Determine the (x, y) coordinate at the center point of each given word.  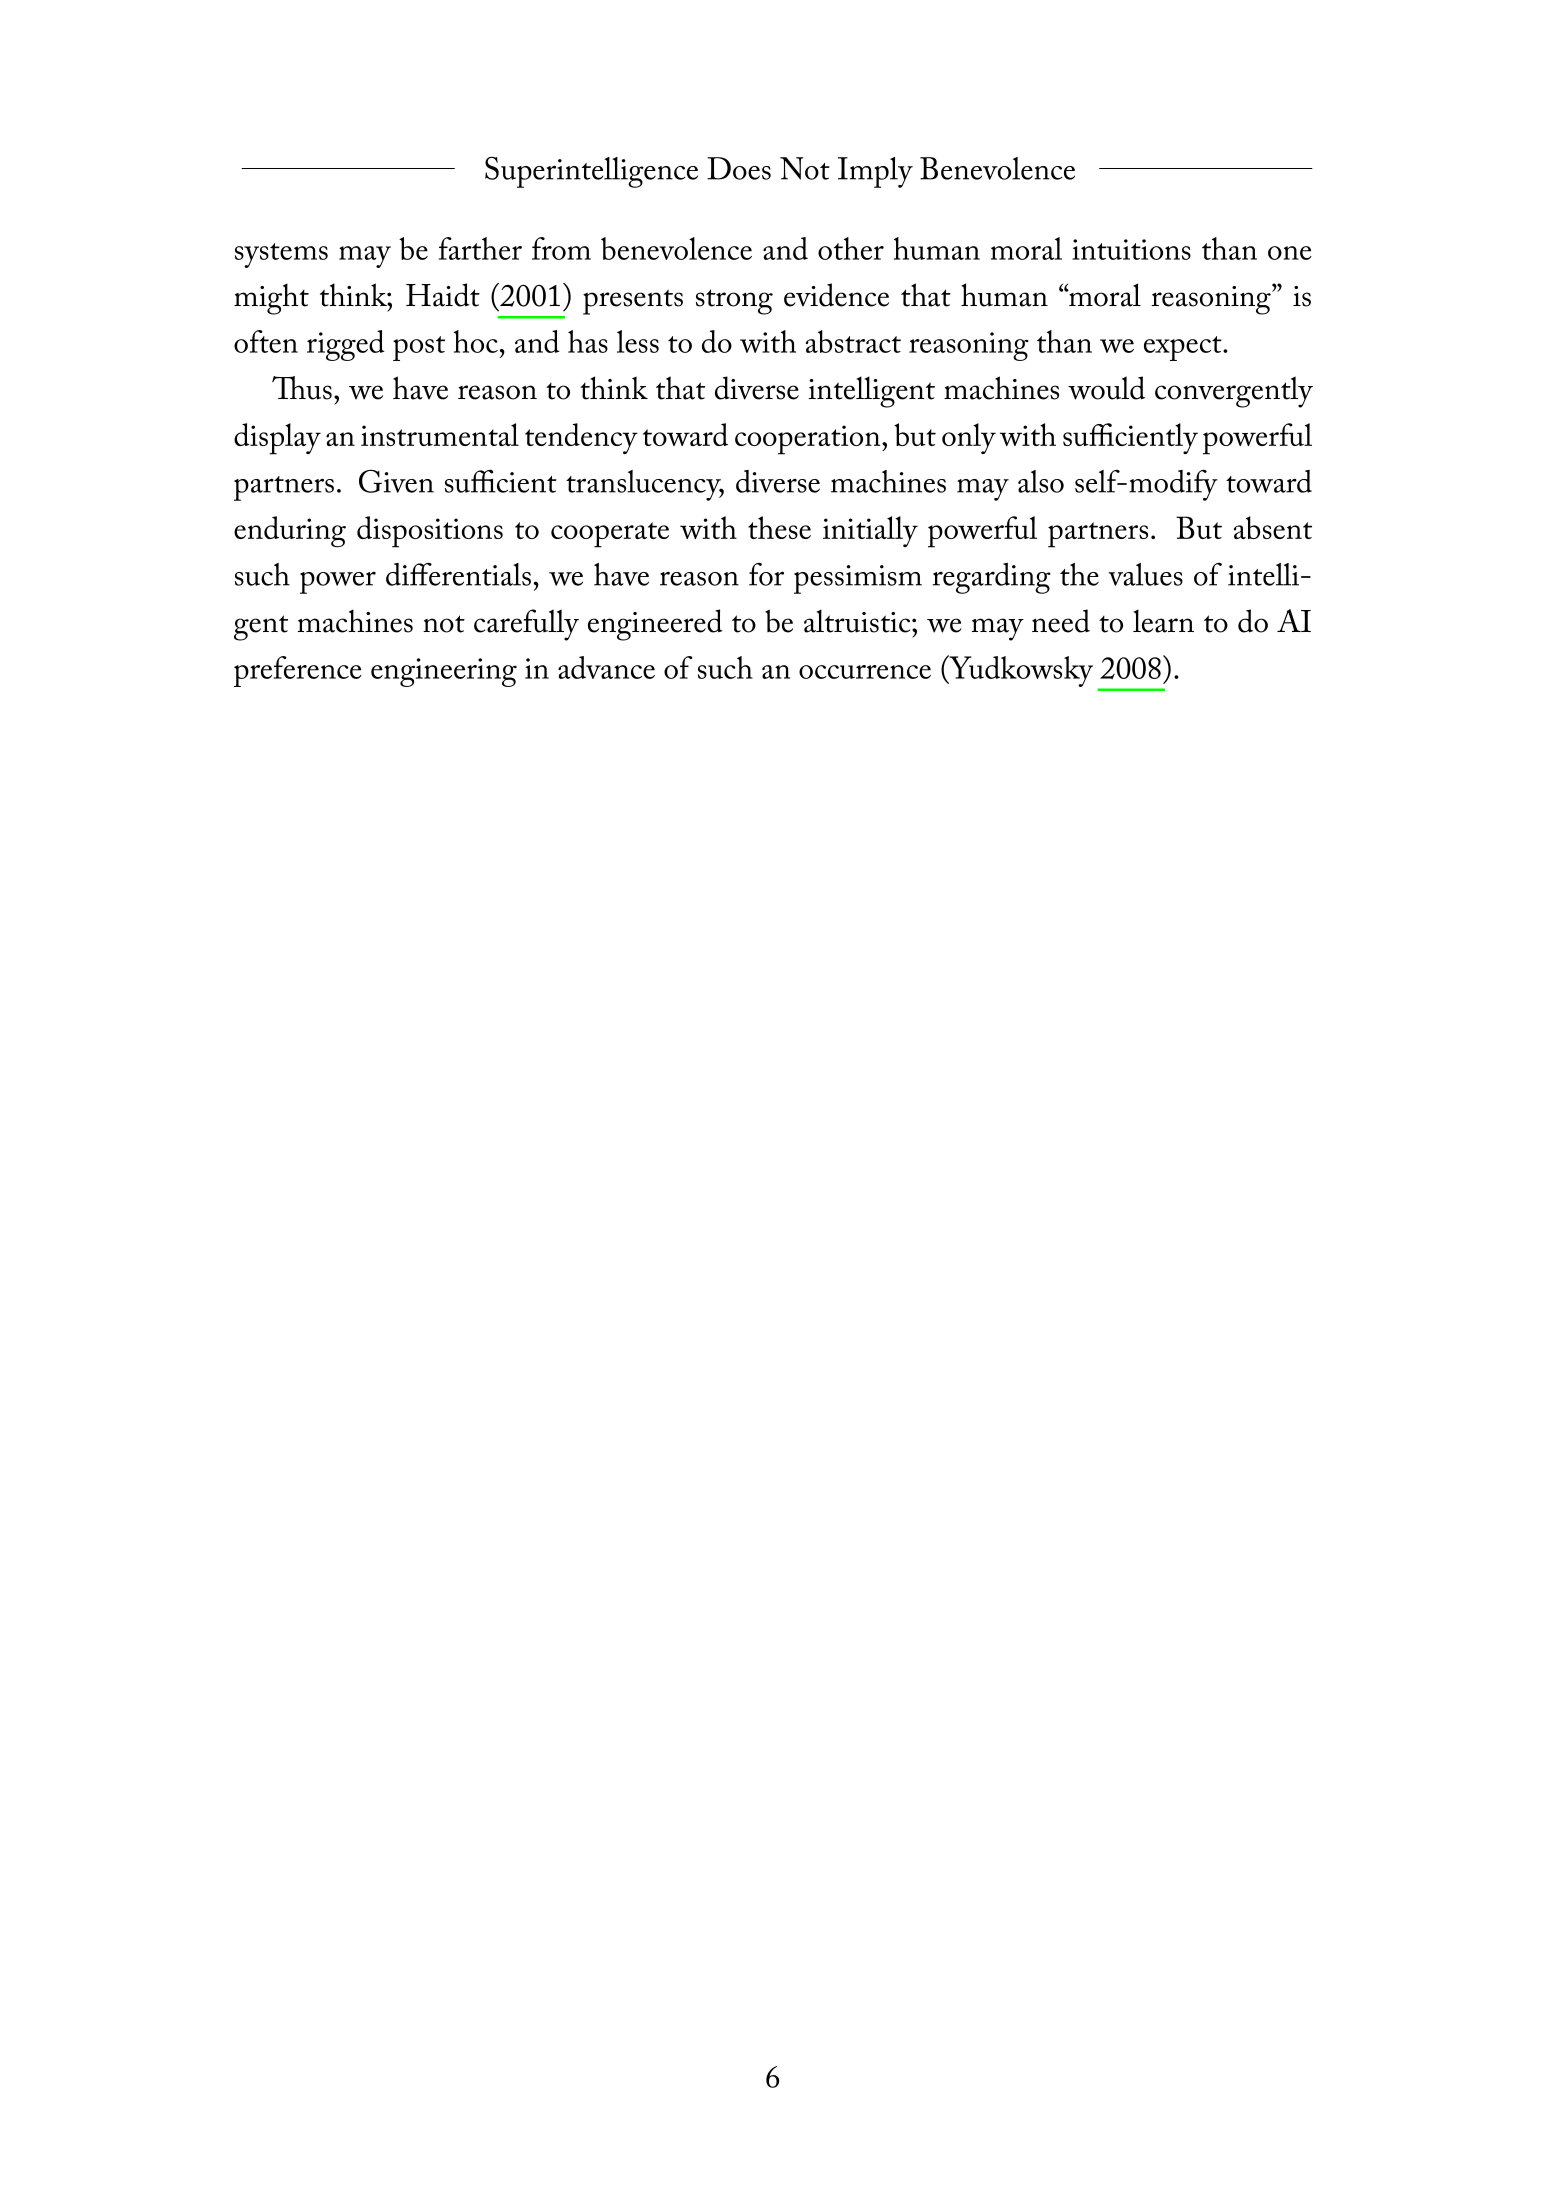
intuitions (1131, 249)
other (851, 248)
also (1041, 481)
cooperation (809, 440)
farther (480, 248)
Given (396, 481)
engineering (444, 672)
